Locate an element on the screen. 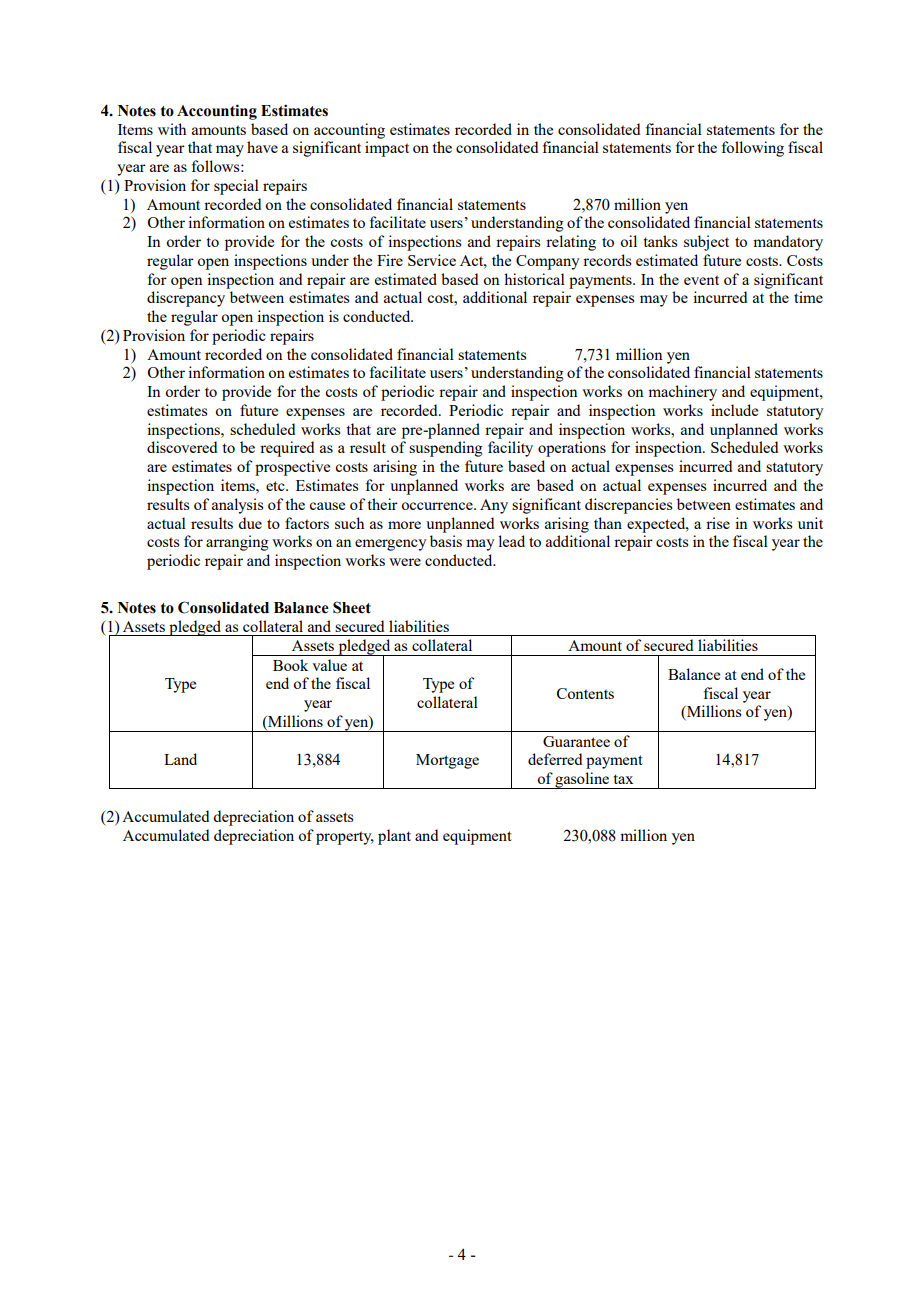 The height and width of the screenshot is (1308, 924). Guarantee is located at coordinates (576, 741).
